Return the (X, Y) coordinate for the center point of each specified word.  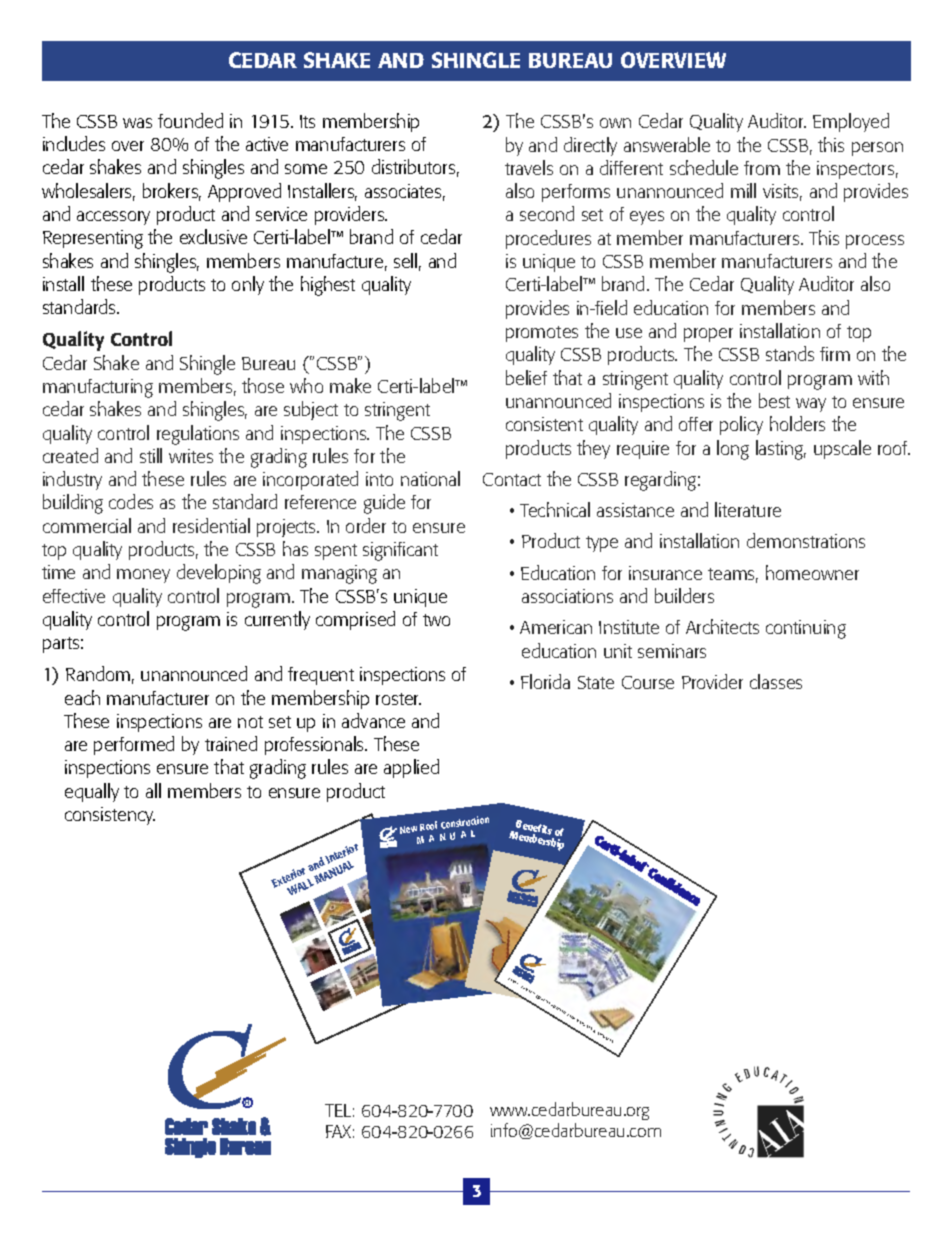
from (762, 168)
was (137, 123)
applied (411, 768)
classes (776, 681)
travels (529, 167)
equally (92, 792)
